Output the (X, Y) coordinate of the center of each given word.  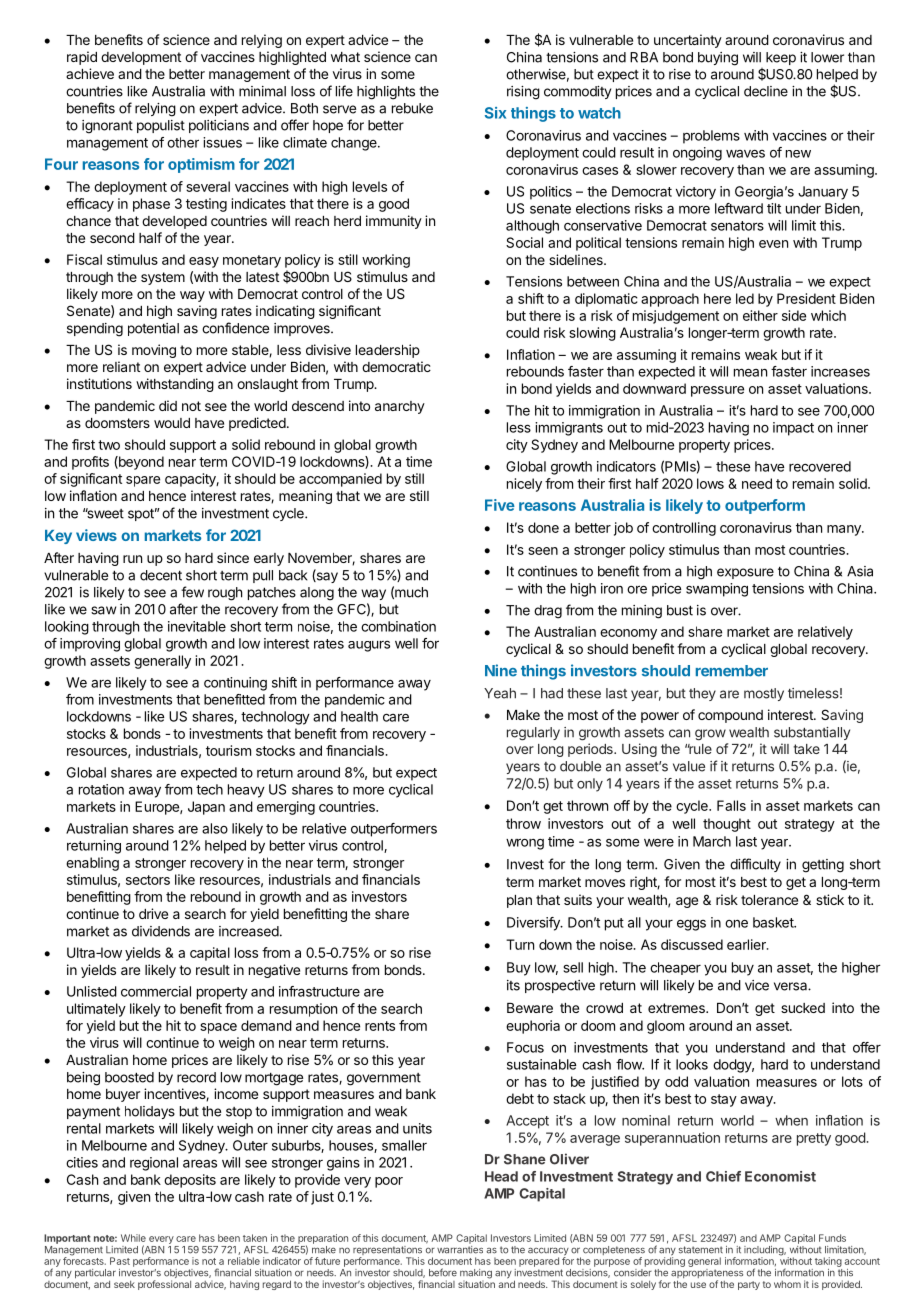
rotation (101, 789)
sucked (803, 1008)
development (141, 58)
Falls (731, 805)
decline (766, 91)
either (760, 315)
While (133, 1238)
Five (500, 505)
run (132, 559)
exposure (745, 573)
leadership (388, 351)
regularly (533, 734)
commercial (156, 991)
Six (495, 113)
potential (153, 329)
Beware (530, 1008)
